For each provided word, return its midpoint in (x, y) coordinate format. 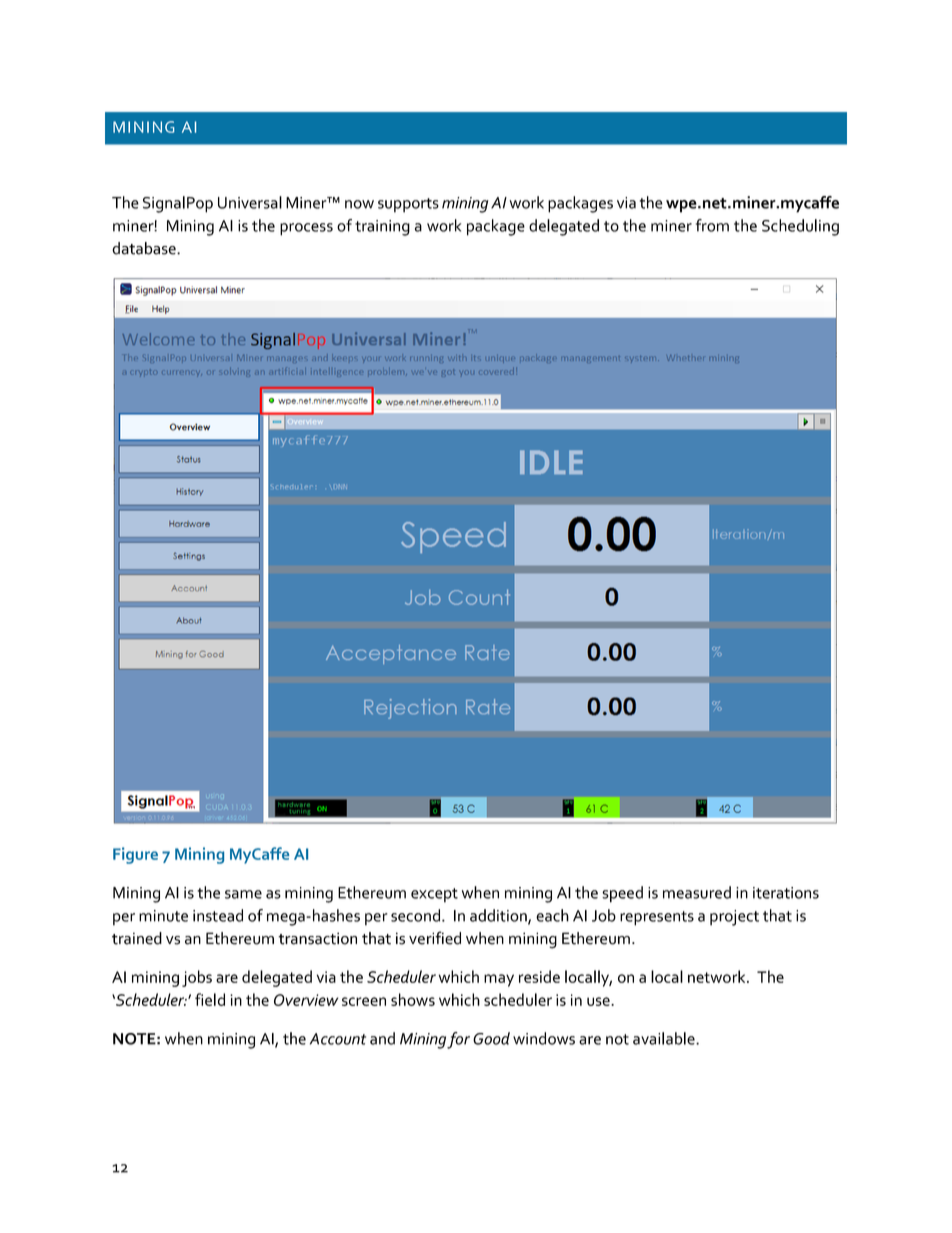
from (712, 225)
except (434, 895)
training (382, 228)
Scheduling (800, 227)
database (145, 248)
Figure (135, 855)
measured (697, 892)
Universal (250, 202)
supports (408, 205)
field (210, 999)
